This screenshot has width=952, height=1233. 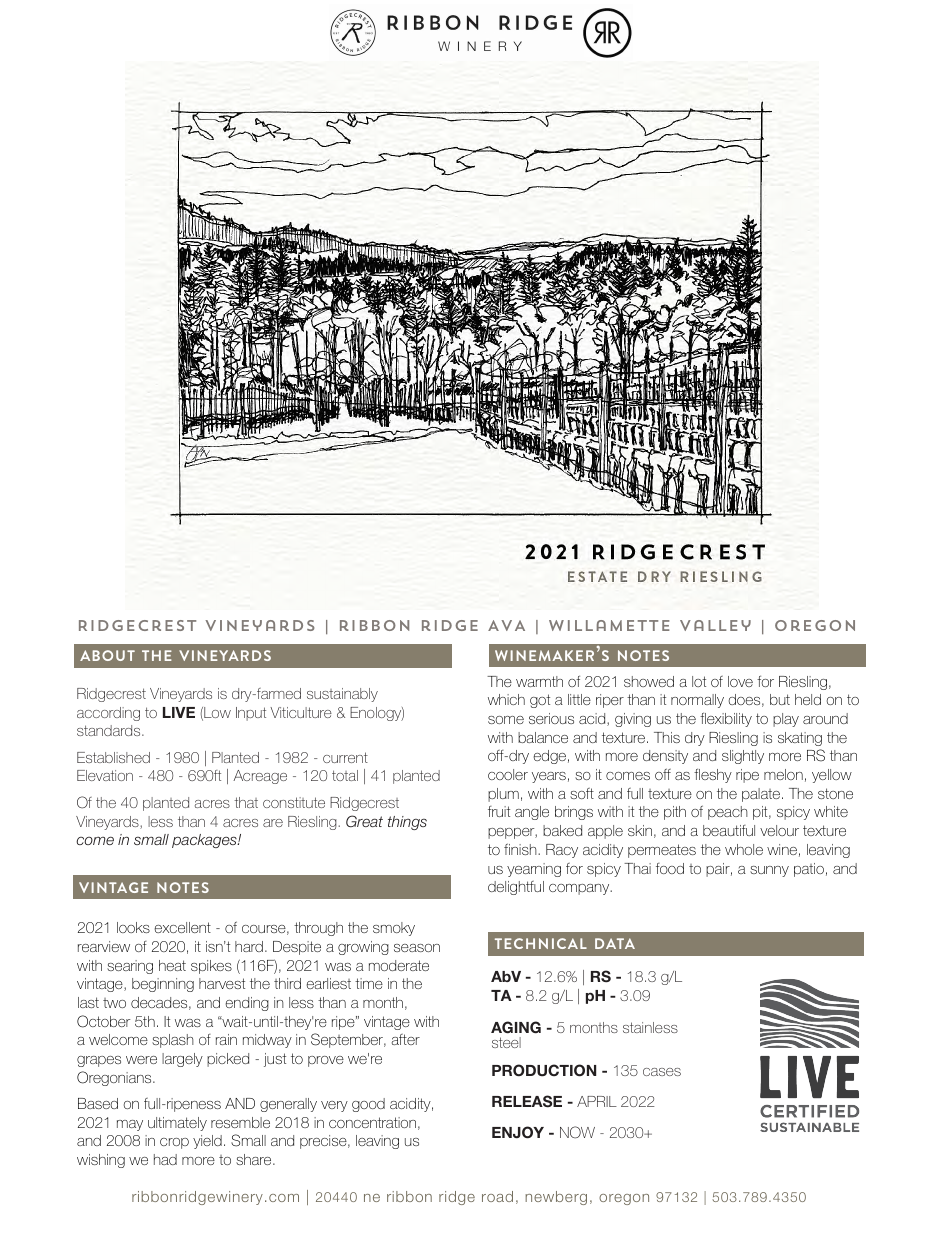 I want to click on splash, so click(x=173, y=1041).
